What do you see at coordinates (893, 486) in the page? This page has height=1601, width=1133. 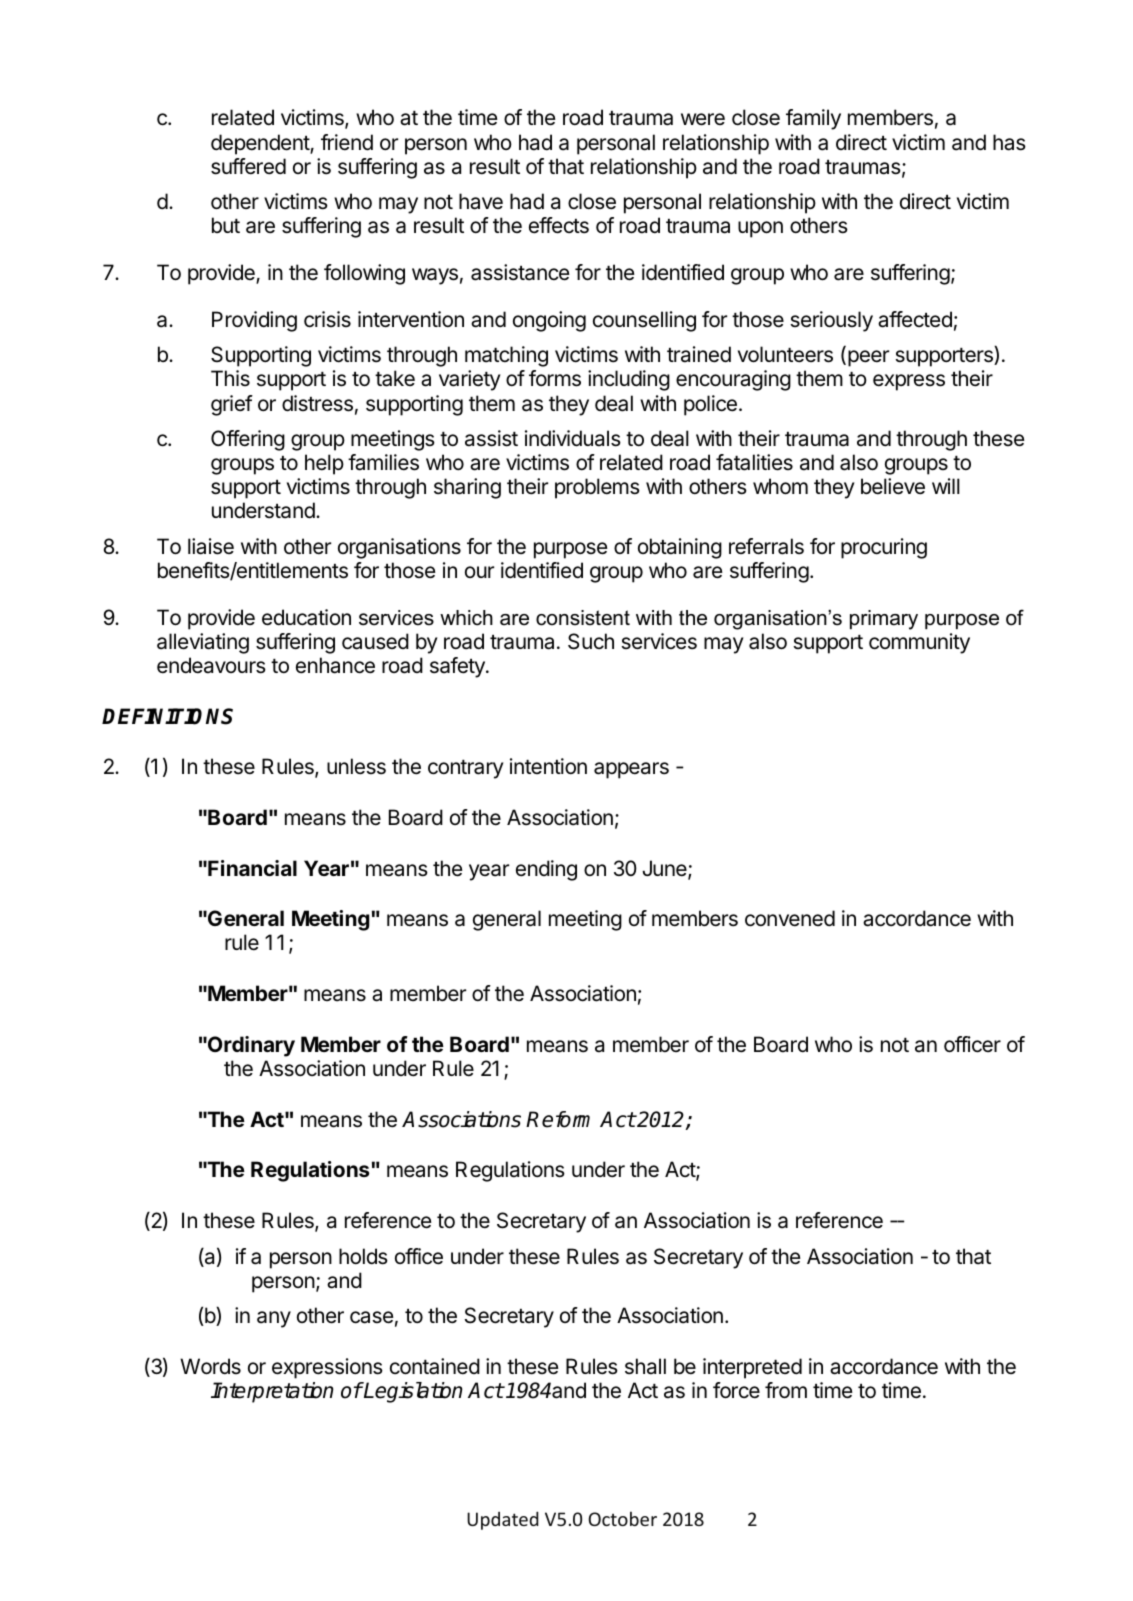 I see `believe` at bounding box center [893, 486].
